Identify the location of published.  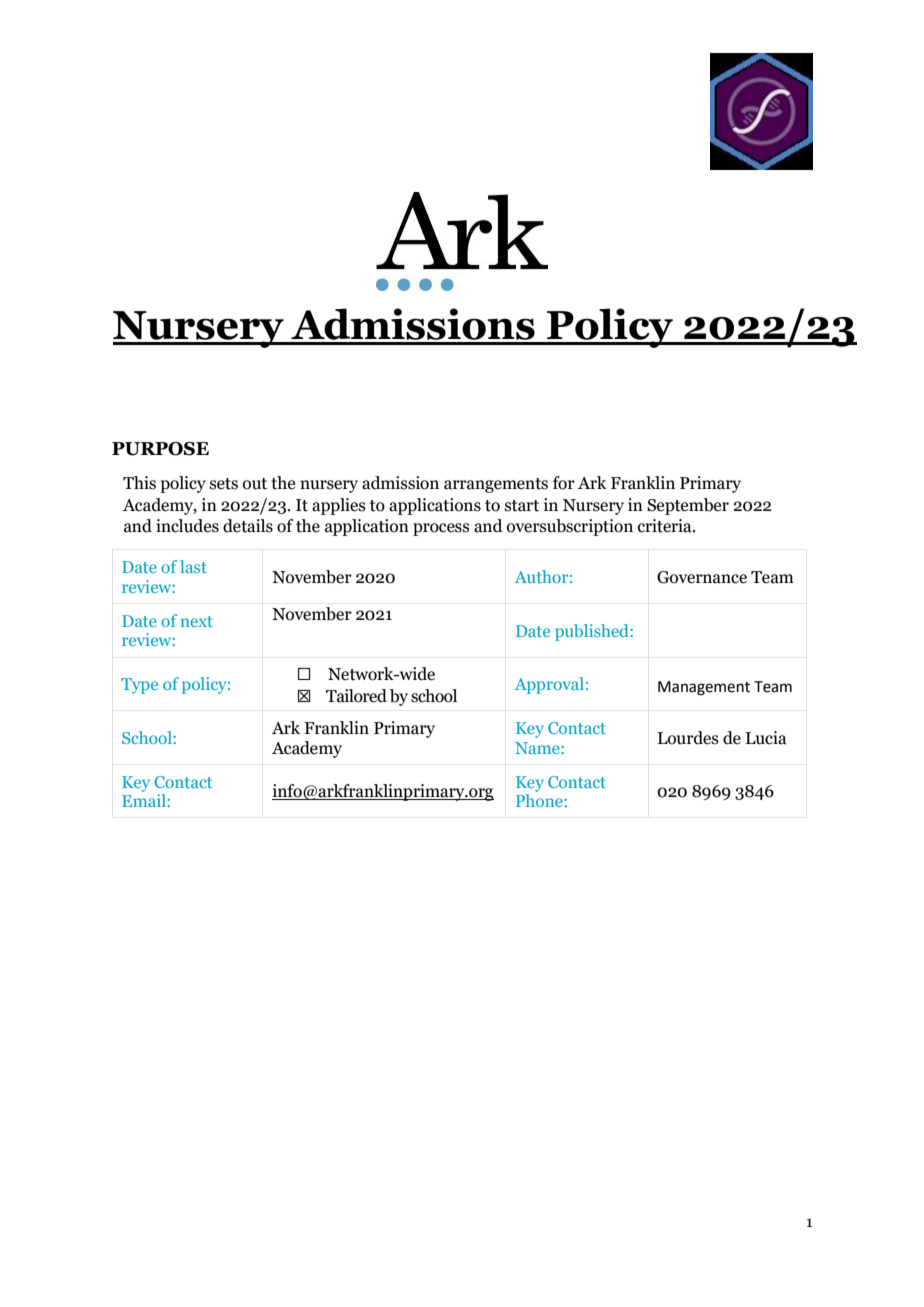
(593, 632).
